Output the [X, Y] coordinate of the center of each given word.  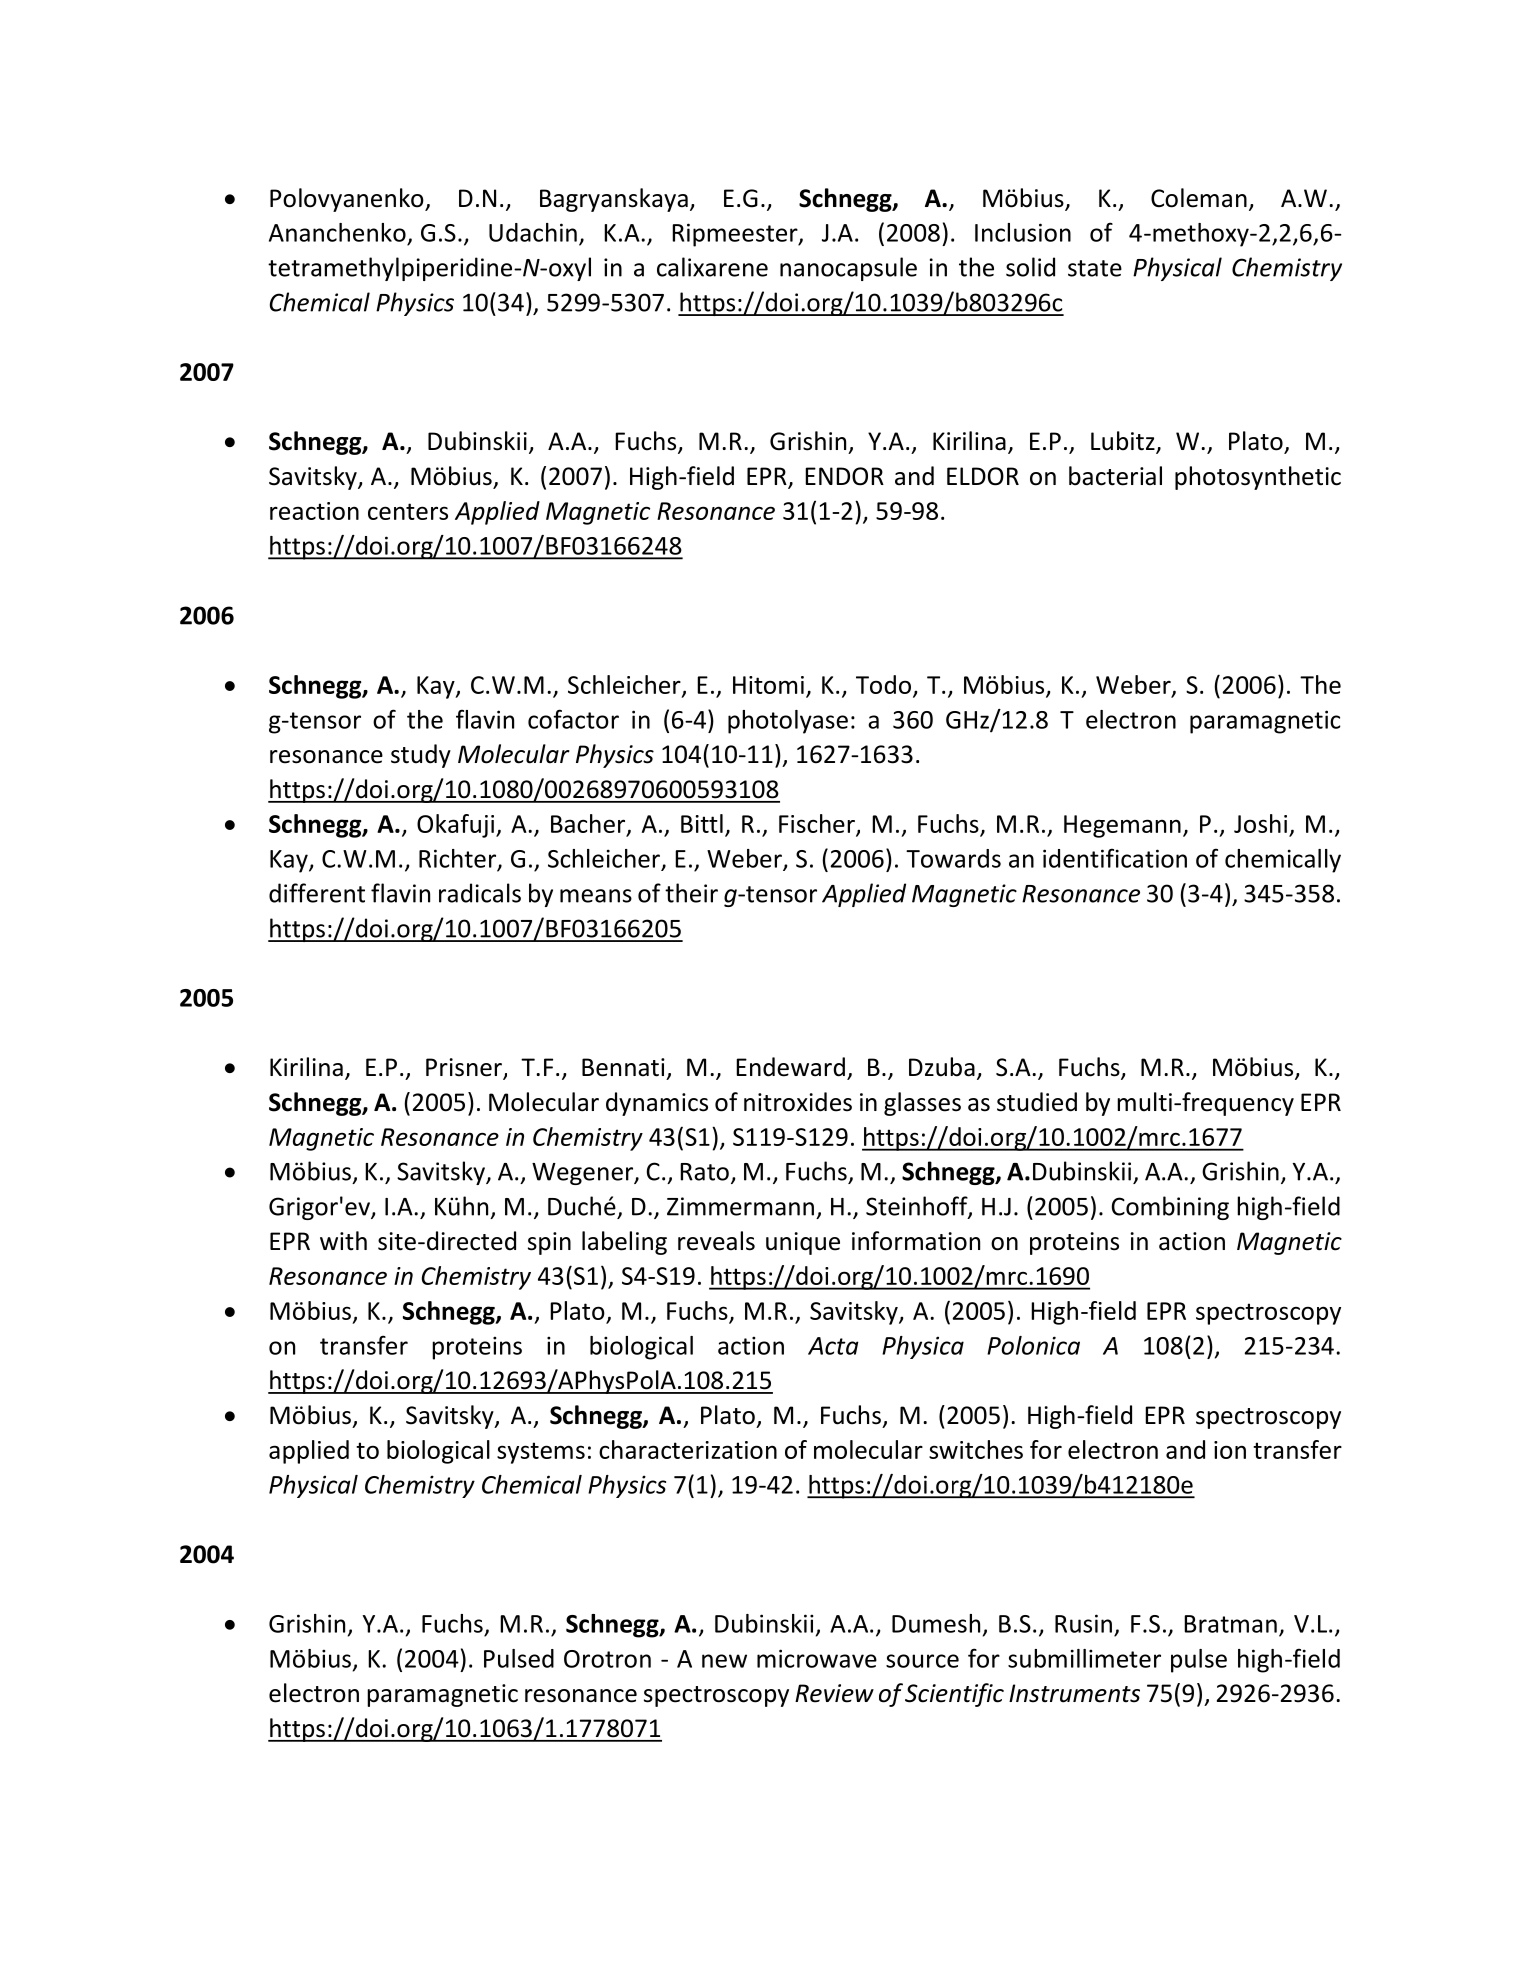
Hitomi [768, 685]
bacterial [1115, 476]
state [1095, 268]
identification [1115, 858]
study [421, 756]
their [691, 893]
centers [408, 511]
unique [803, 1243]
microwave [817, 1658]
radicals [480, 893]
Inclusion [1023, 232]
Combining [1170, 1208]
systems [541, 1453]
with [343, 1241]
